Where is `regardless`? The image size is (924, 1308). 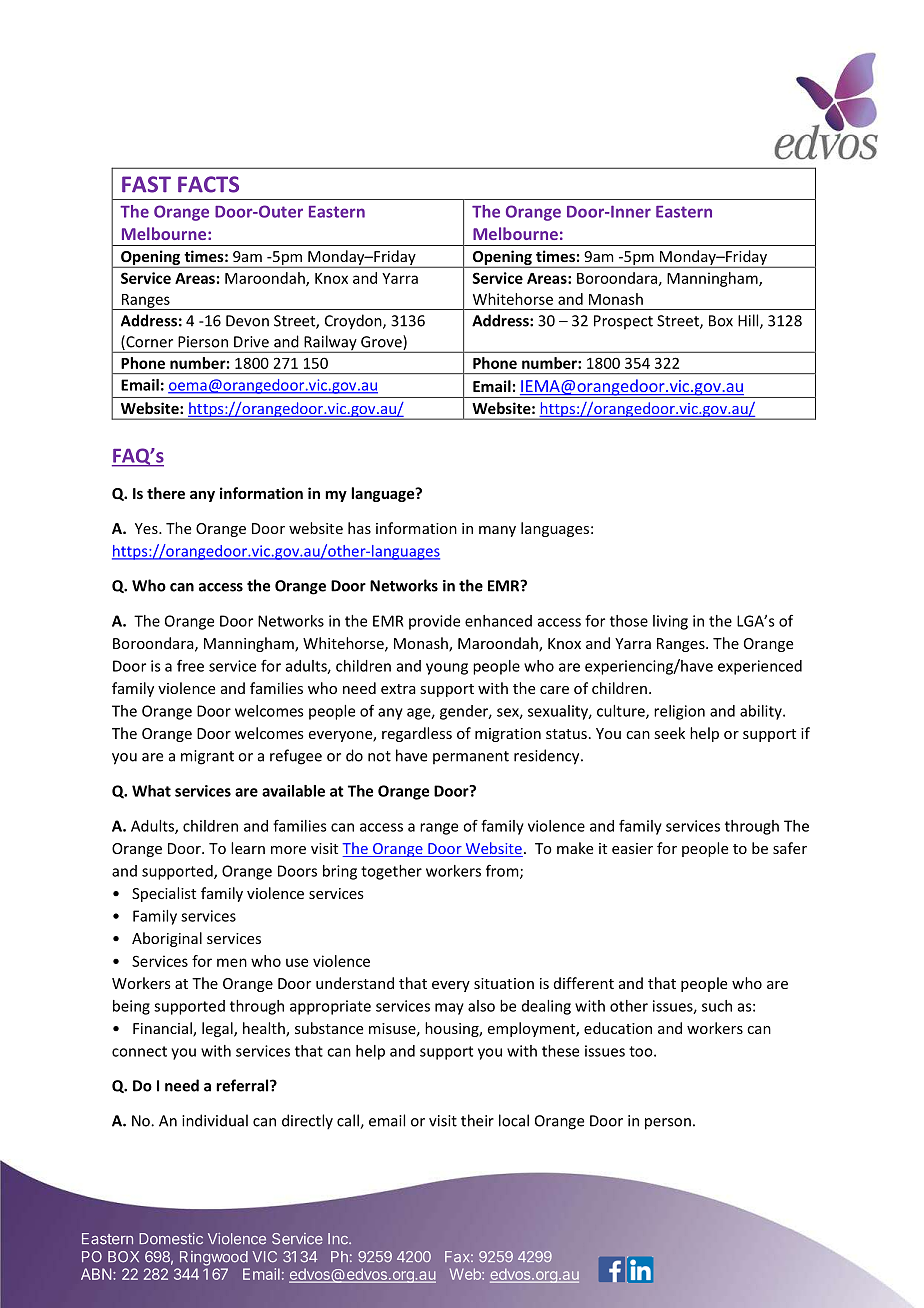
regardless is located at coordinates (417, 734).
